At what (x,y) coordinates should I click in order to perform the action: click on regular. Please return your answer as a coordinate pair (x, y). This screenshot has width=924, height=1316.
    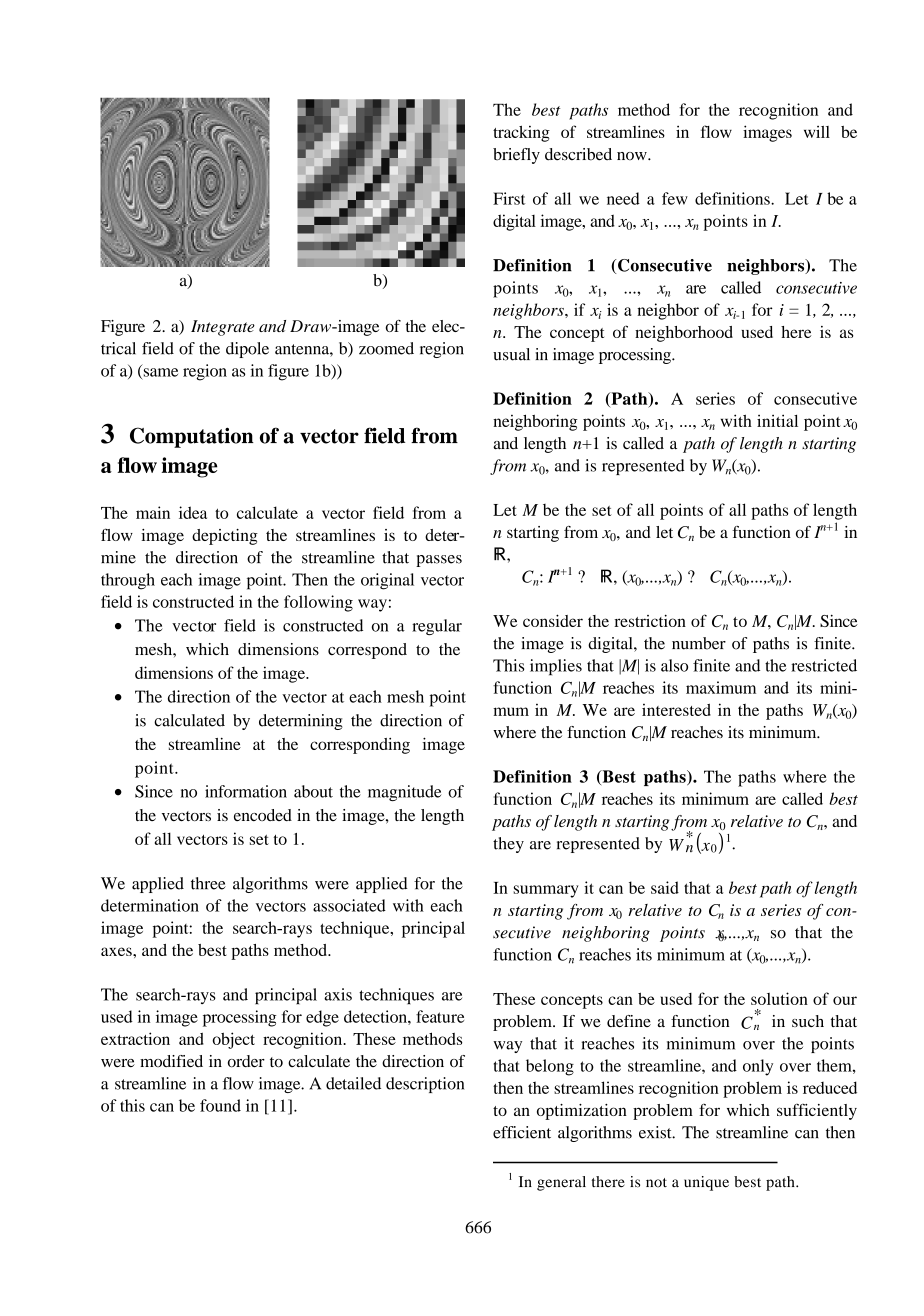
    Looking at the image, I should click on (437, 627).
